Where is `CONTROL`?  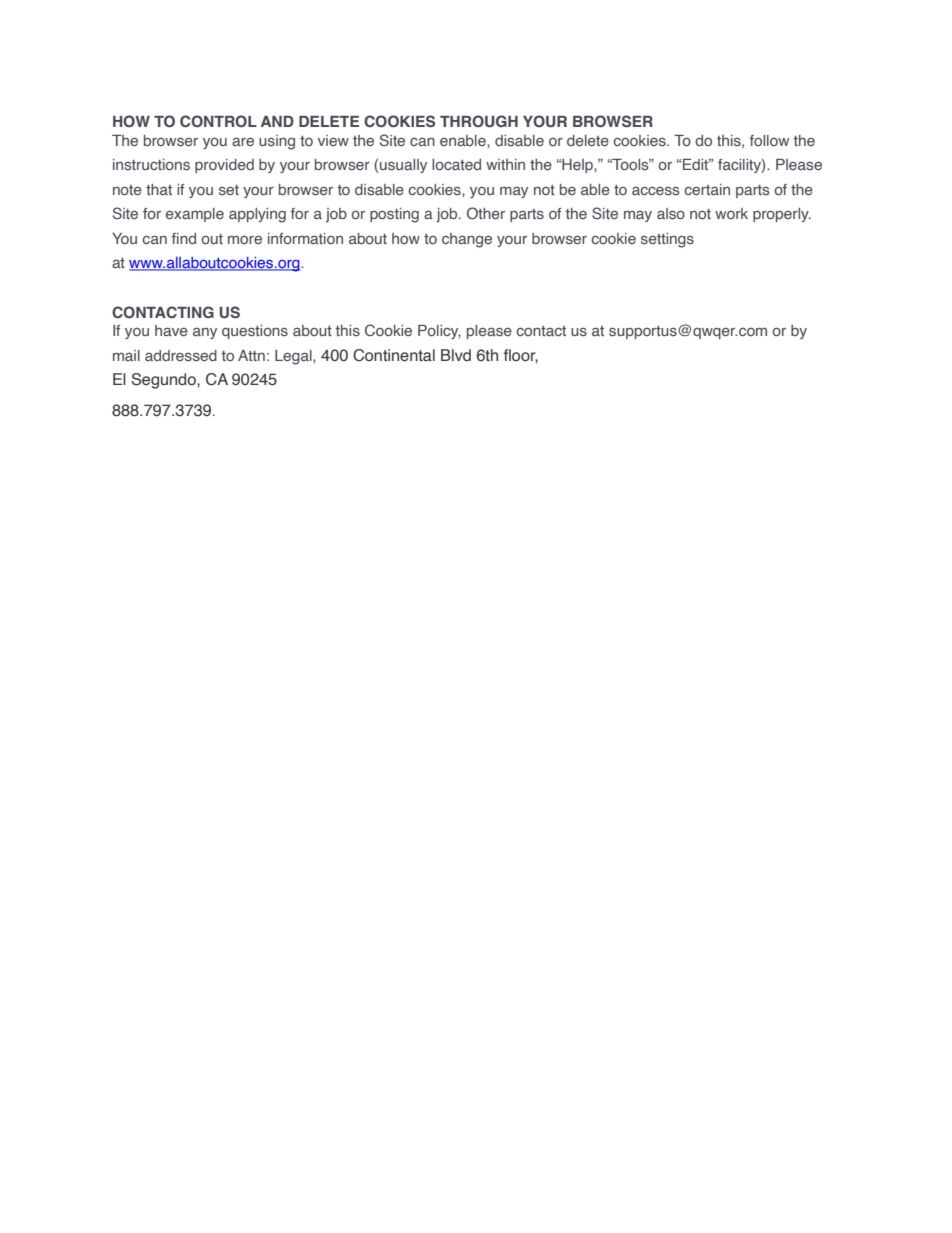
CONTROL is located at coordinates (218, 121).
